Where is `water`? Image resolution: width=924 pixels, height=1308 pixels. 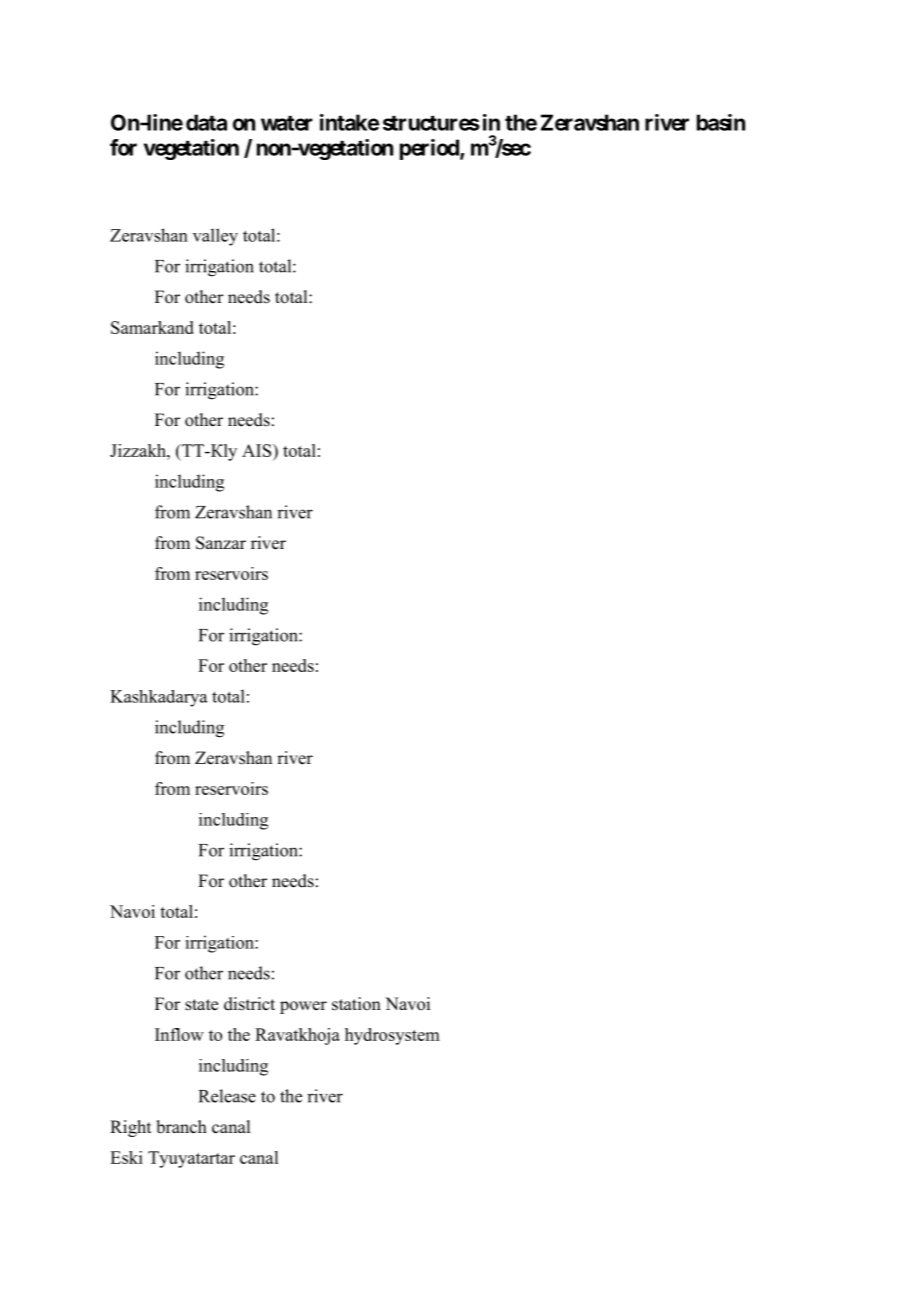
water is located at coordinates (287, 123).
